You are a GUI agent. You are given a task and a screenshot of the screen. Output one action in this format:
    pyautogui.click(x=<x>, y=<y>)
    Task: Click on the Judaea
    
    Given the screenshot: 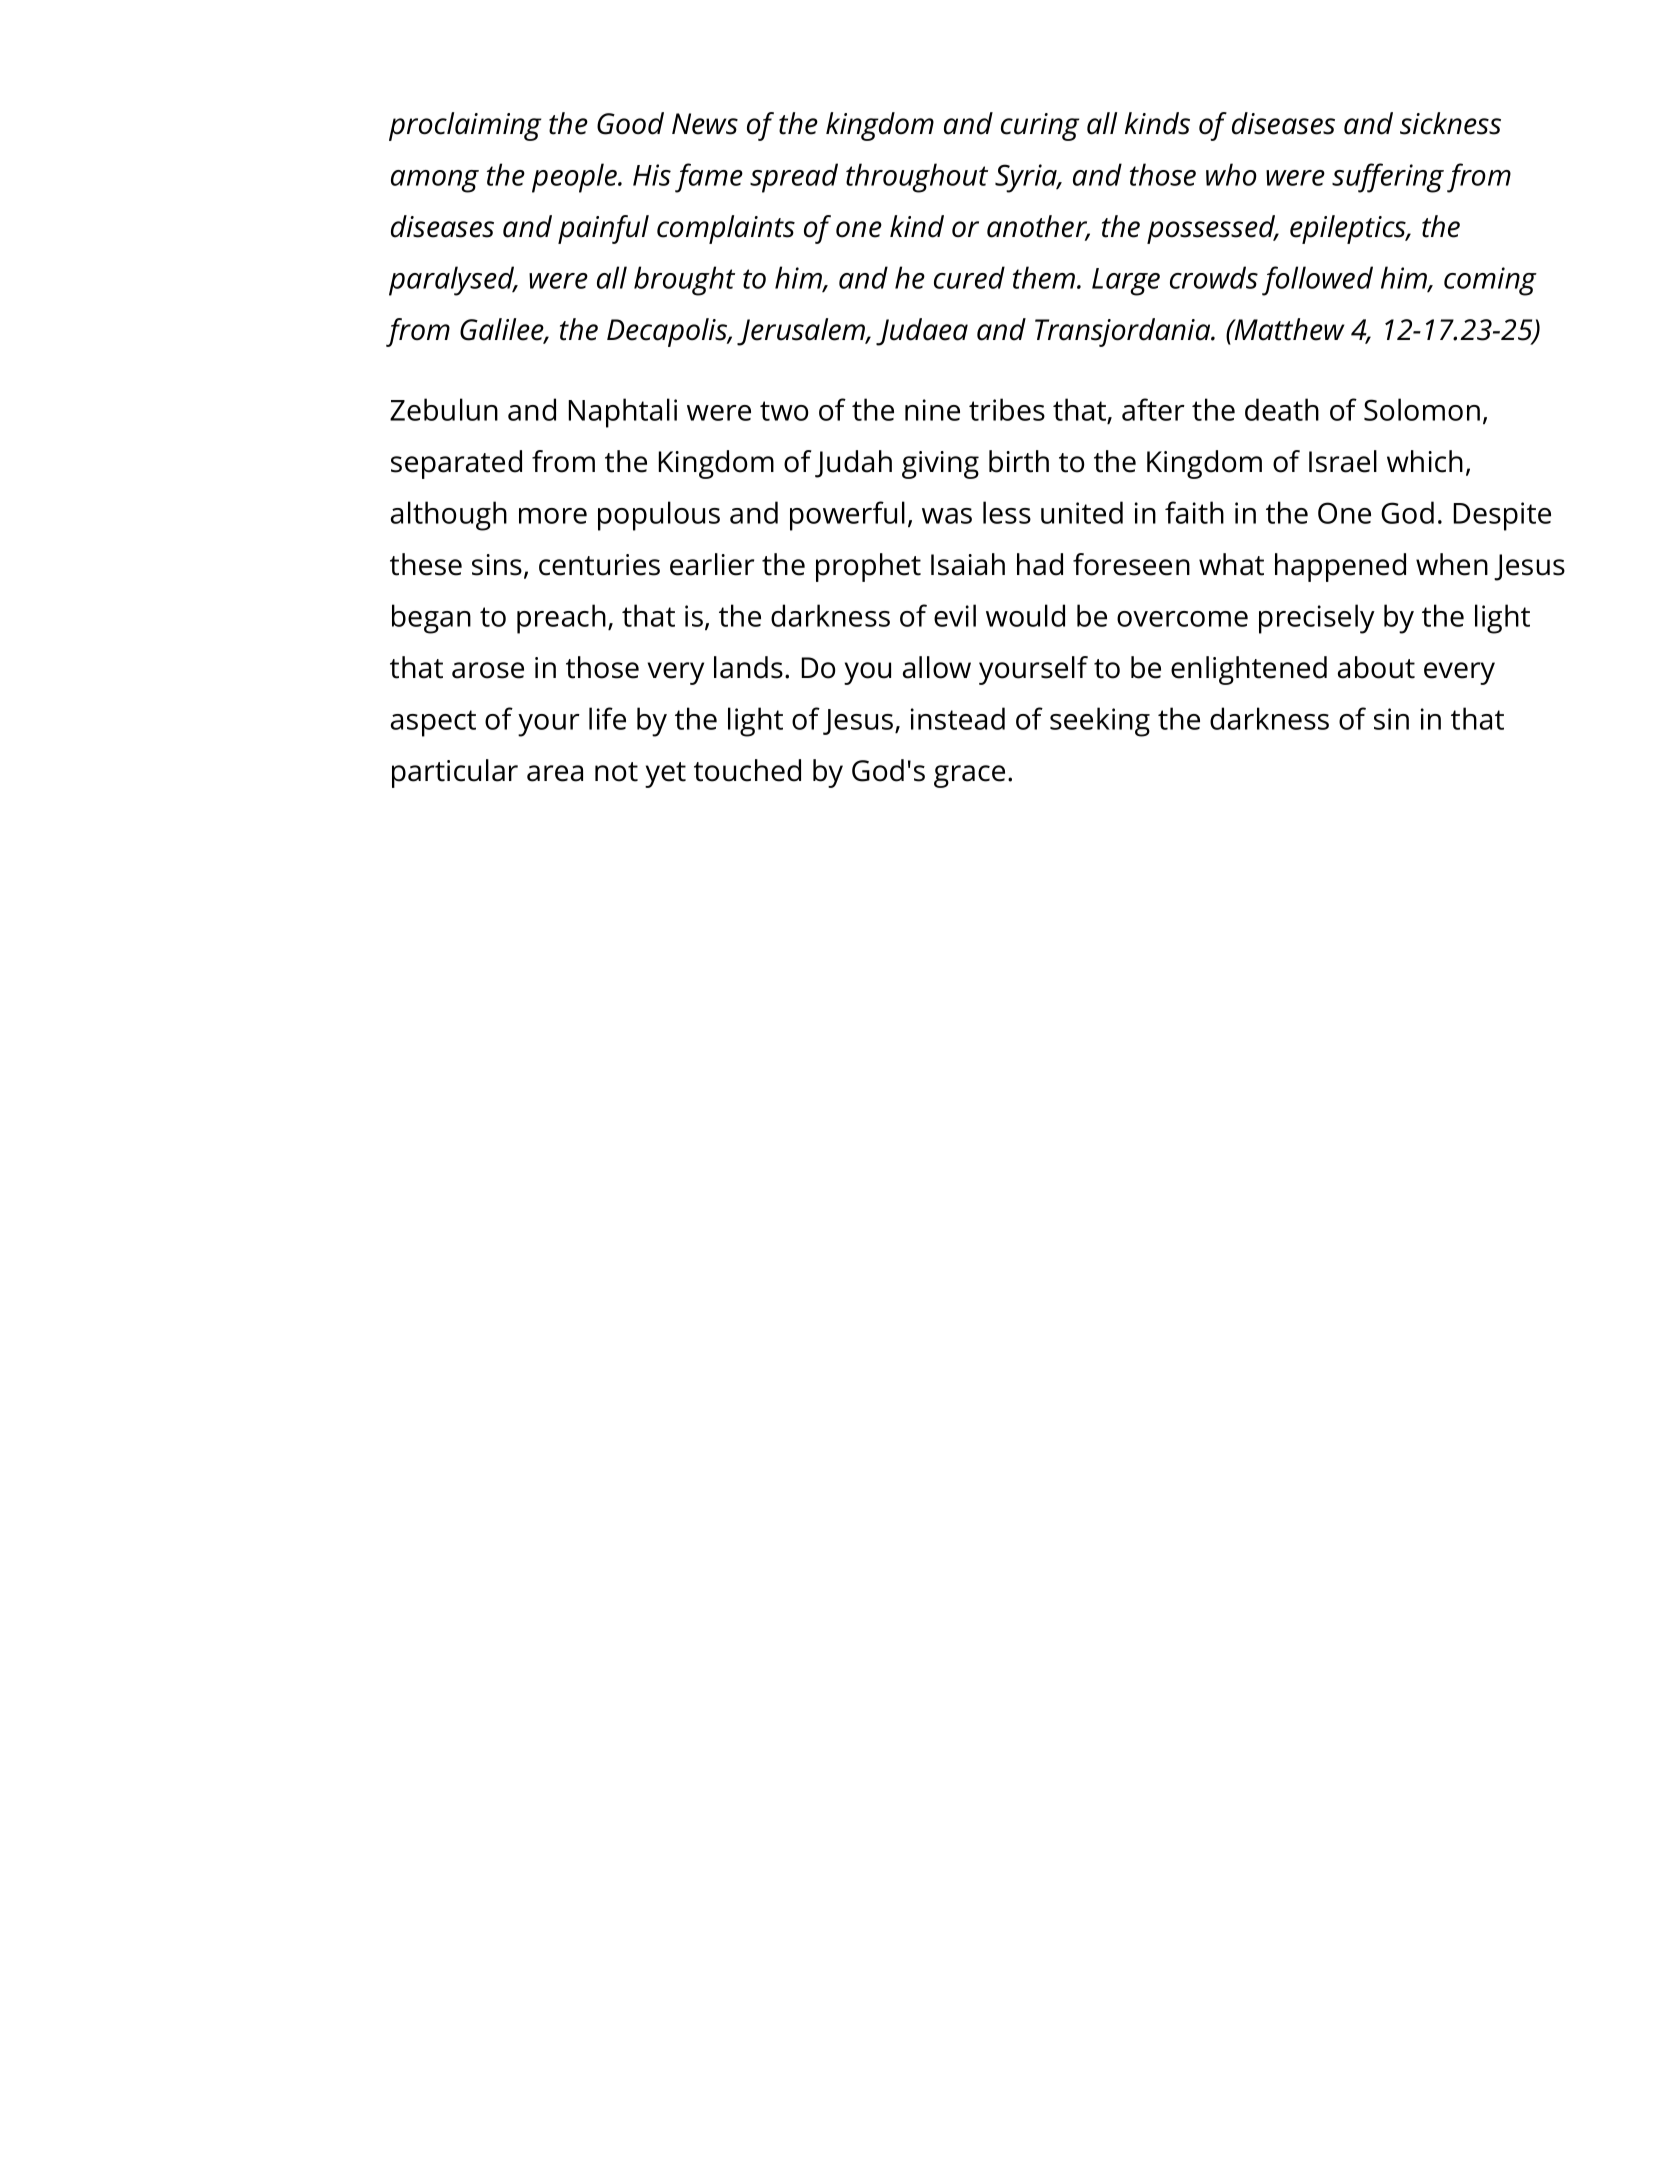 What is the action you would take?
    pyautogui.click(x=922, y=332)
